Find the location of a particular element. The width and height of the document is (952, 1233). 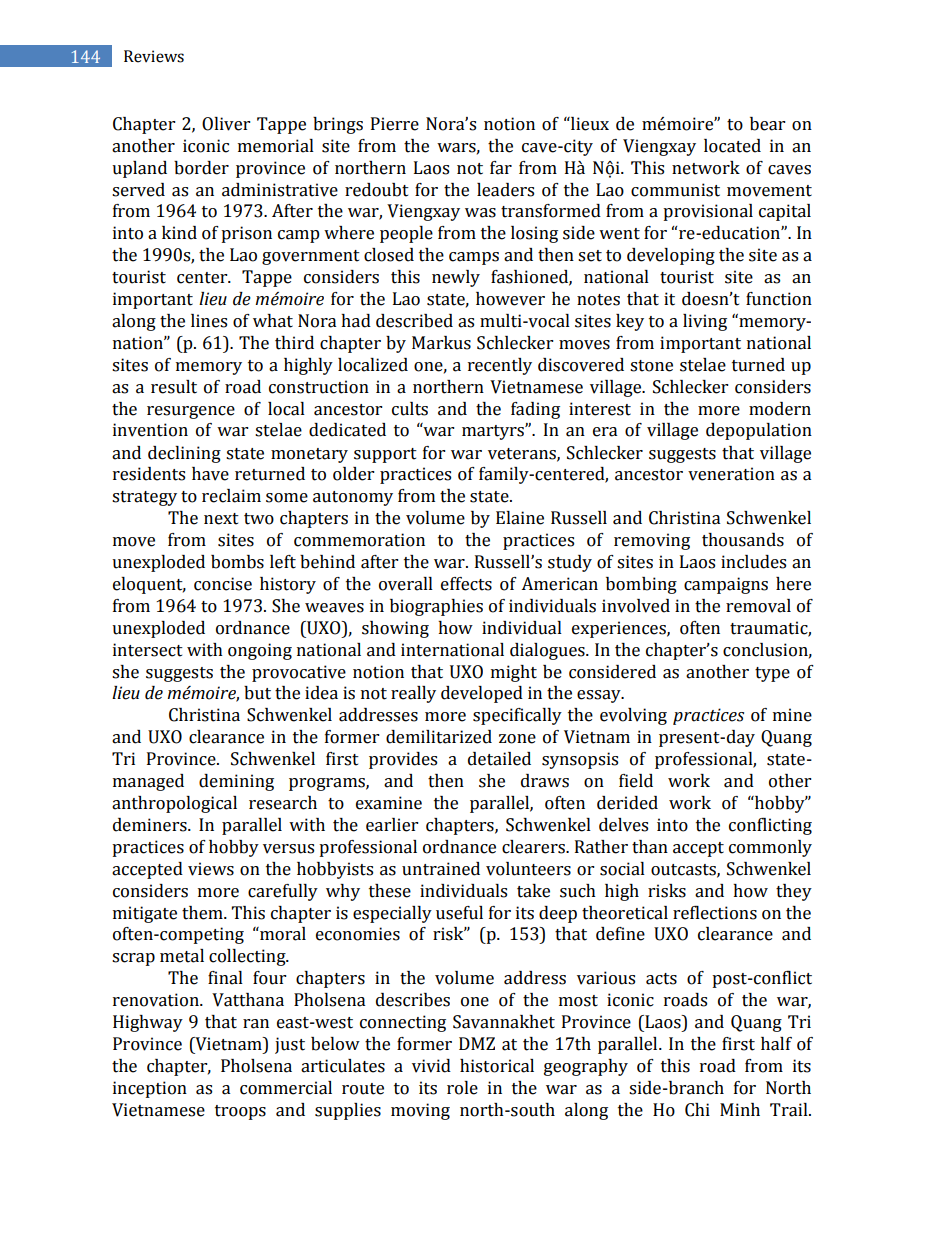

result is located at coordinates (174, 387).
